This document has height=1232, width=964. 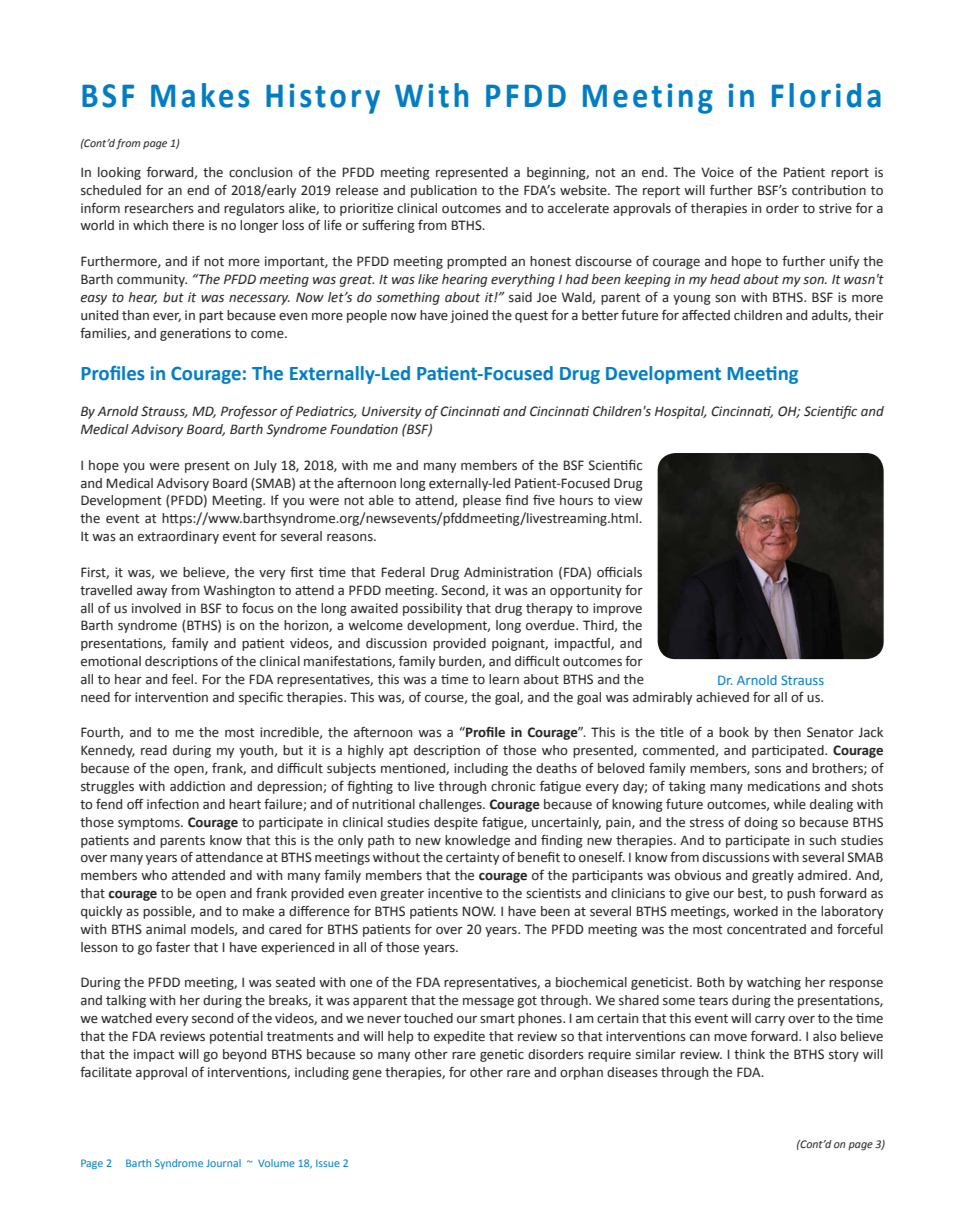 What do you see at coordinates (722, 697) in the document?
I see `achieved` at bounding box center [722, 697].
